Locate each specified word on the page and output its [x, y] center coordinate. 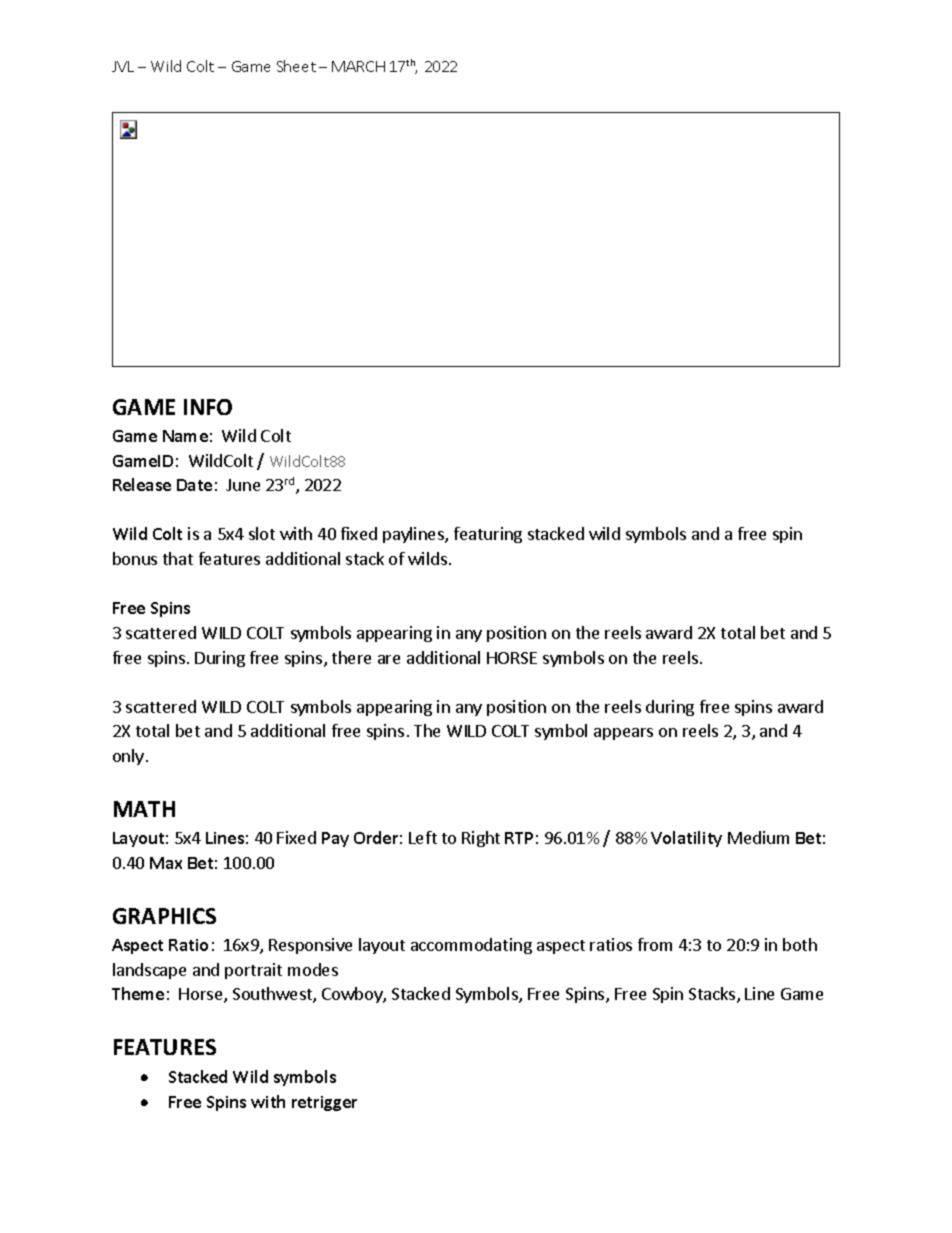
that [178, 558]
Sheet [296, 66]
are [389, 659]
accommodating [471, 946]
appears [623, 734]
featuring [488, 535]
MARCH [358, 66]
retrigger [324, 1103]
